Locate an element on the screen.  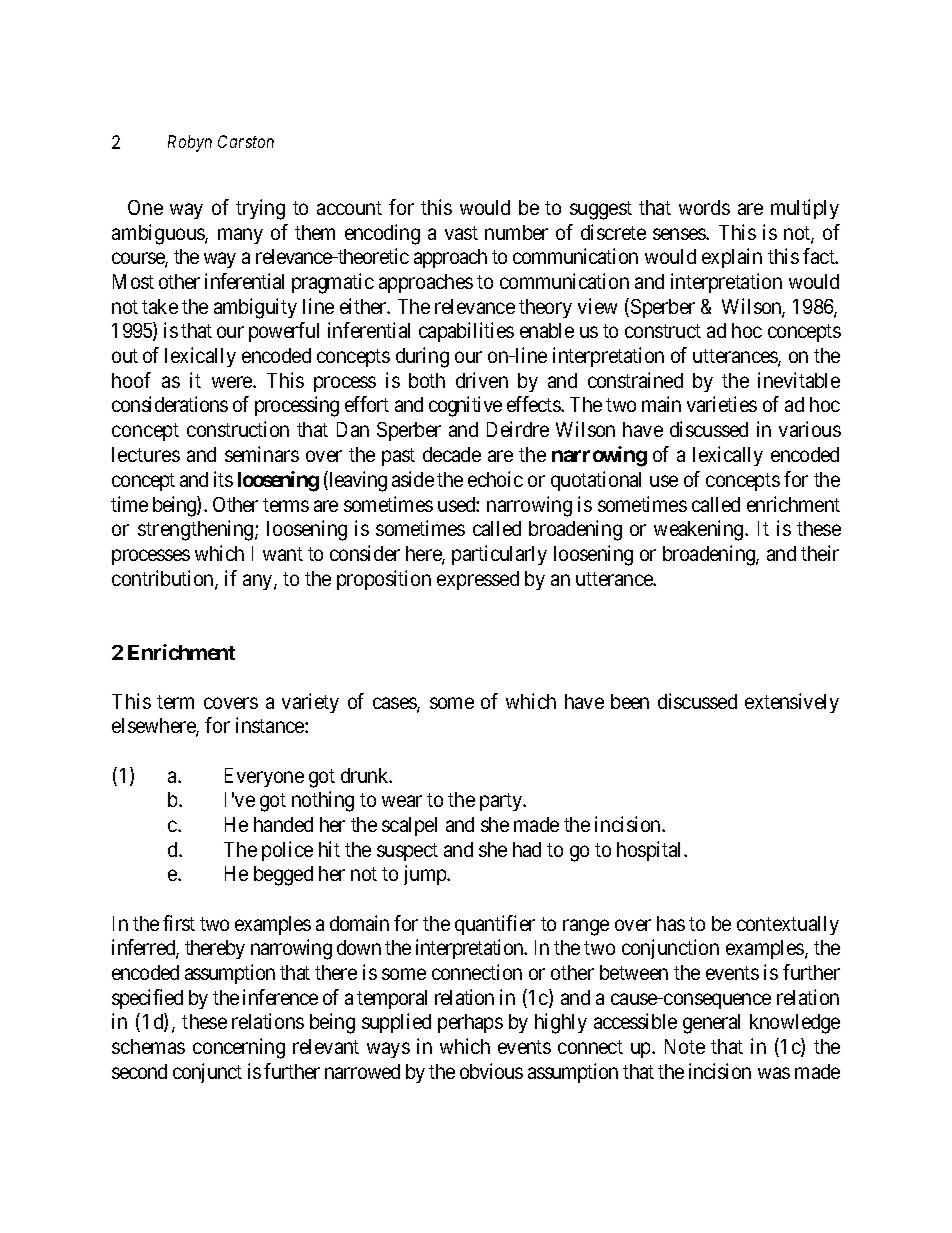
words is located at coordinates (704, 207).
